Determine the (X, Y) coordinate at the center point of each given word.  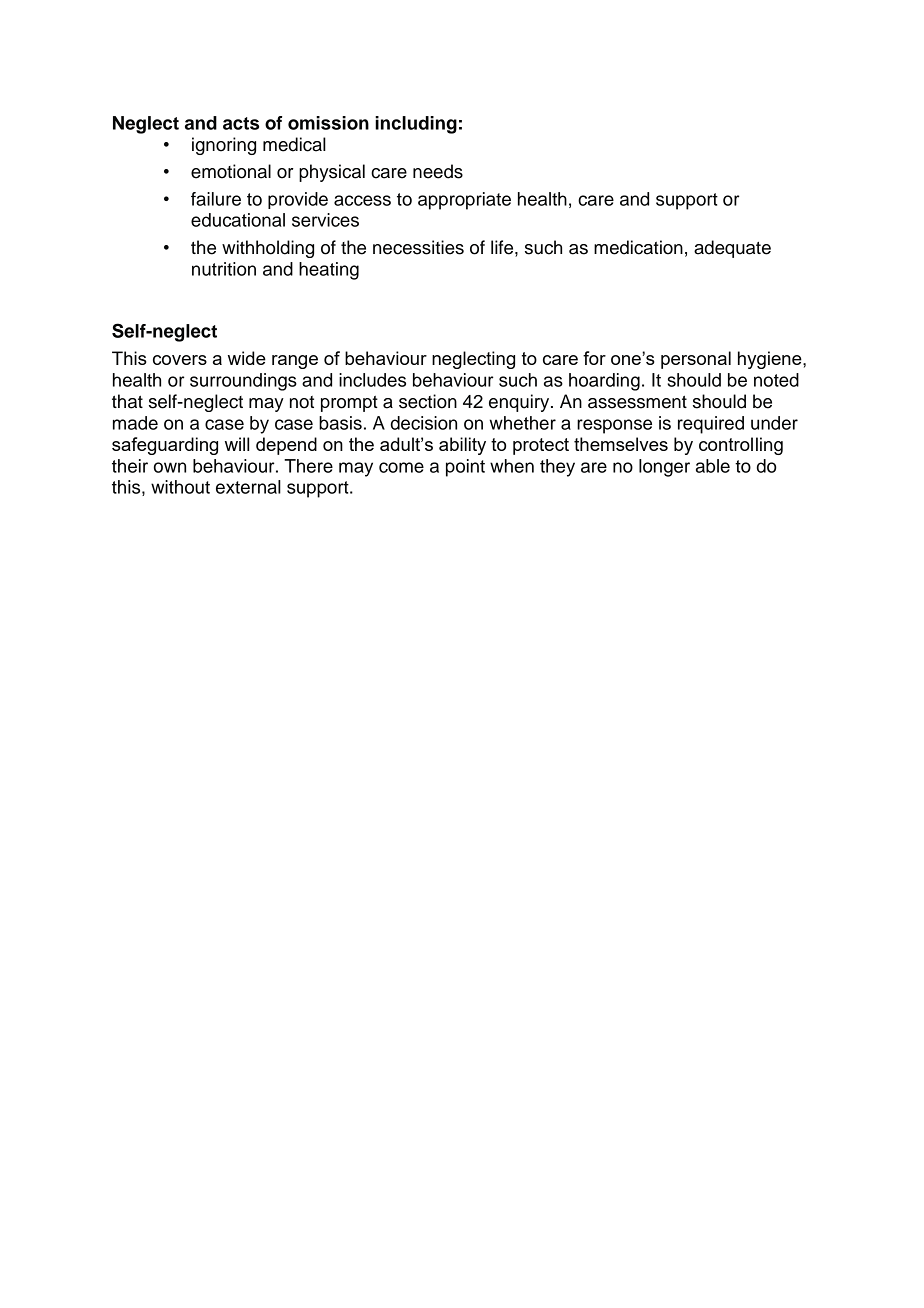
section (428, 401)
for (594, 358)
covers (180, 360)
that (127, 401)
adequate (732, 249)
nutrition (224, 269)
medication (638, 247)
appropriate (464, 201)
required (711, 425)
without (180, 487)
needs (438, 171)
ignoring (224, 146)
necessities (418, 247)
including (416, 125)
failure (216, 199)
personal (696, 360)
